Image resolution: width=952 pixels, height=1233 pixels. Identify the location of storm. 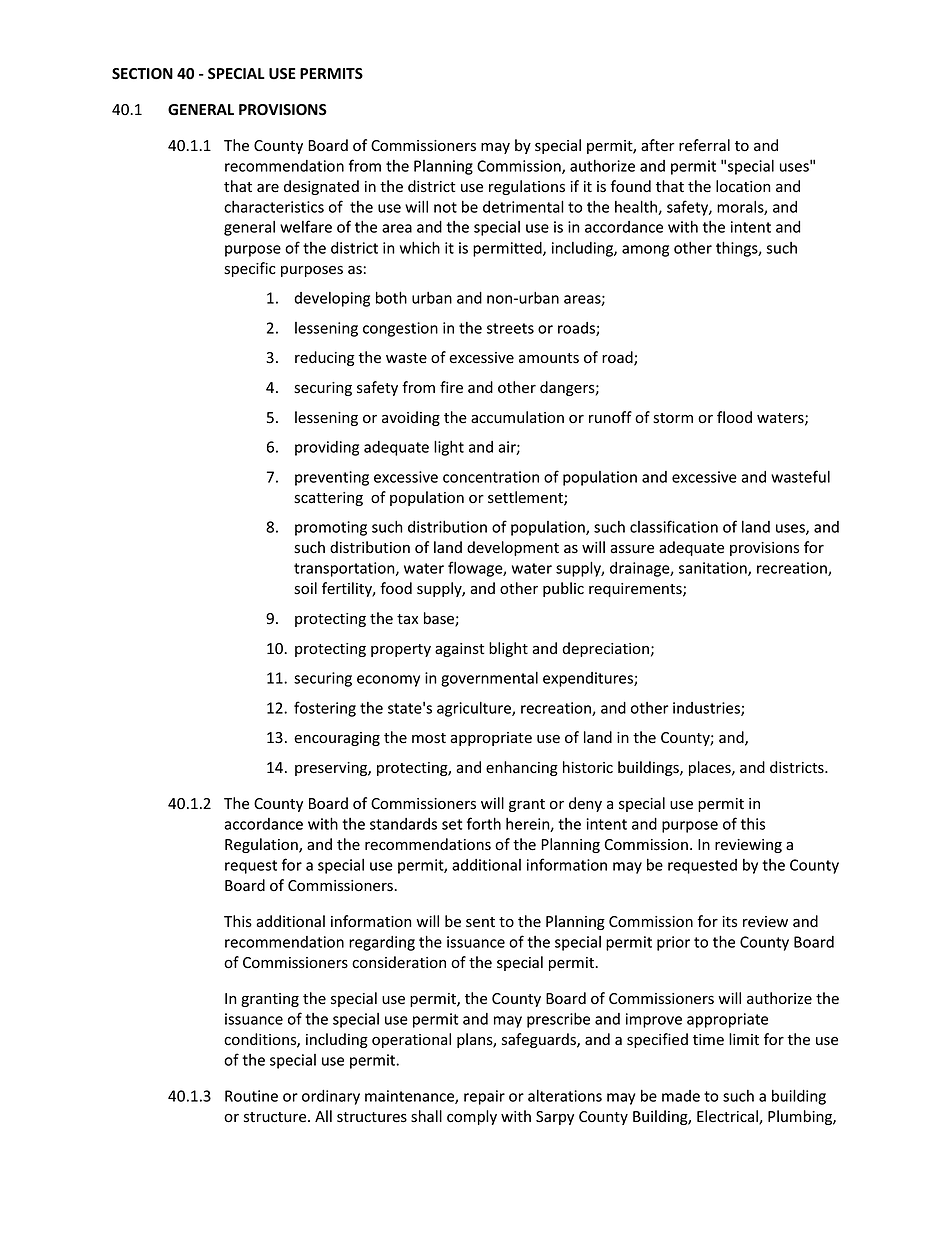
(673, 418).
